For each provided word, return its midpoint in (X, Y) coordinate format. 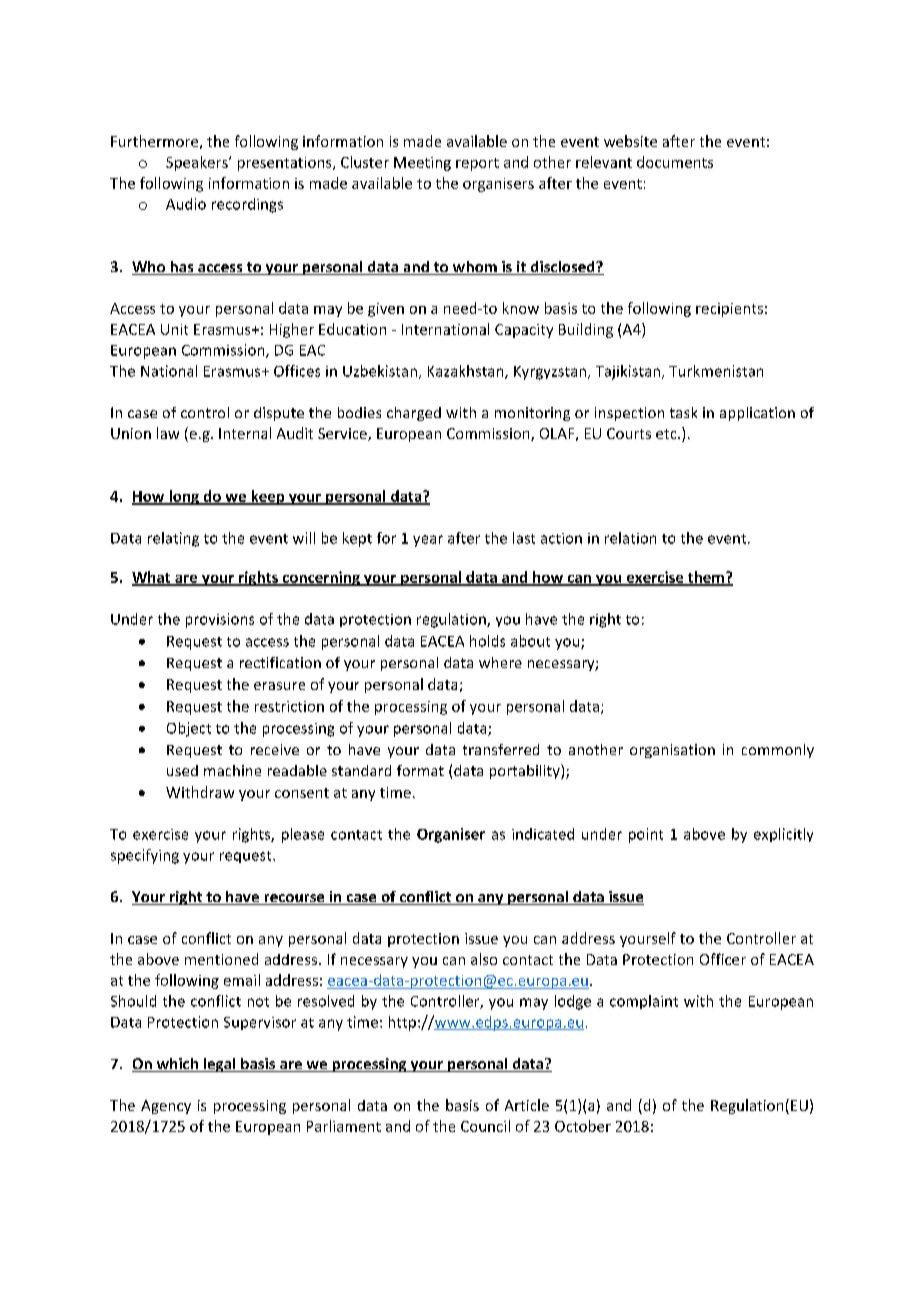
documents (675, 162)
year (428, 541)
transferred (501, 749)
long (184, 497)
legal (219, 1065)
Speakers (198, 163)
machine (232, 770)
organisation (672, 751)
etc (667, 434)
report (477, 164)
